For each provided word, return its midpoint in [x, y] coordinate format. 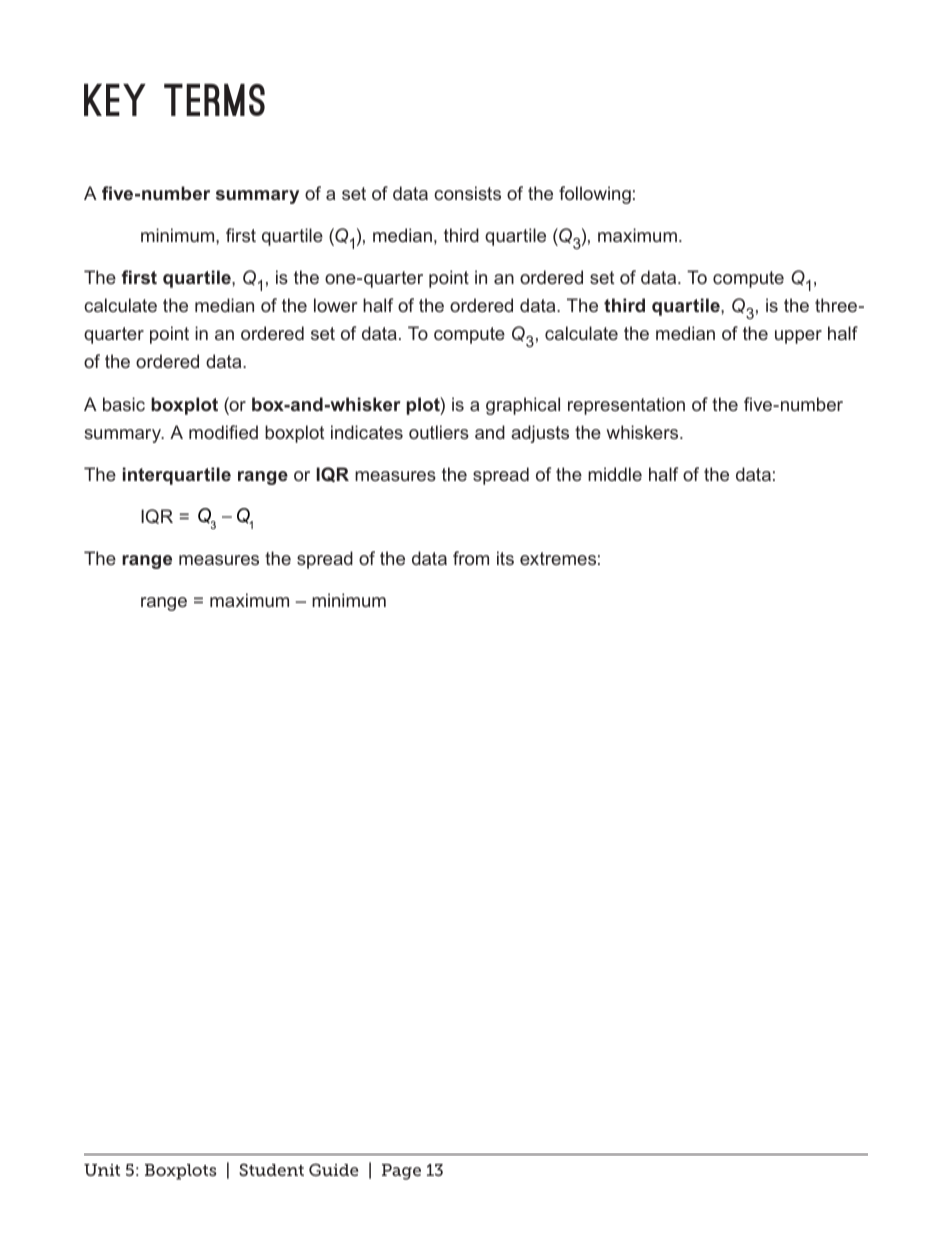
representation [626, 406]
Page [401, 1172]
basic [124, 404]
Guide [333, 1169]
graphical [523, 406]
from [471, 558]
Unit [102, 1170]
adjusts [540, 434]
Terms [214, 100]
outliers [439, 432]
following [595, 195]
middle [615, 474]
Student [271, 1169]
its [505, 558]
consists [467, 193]
